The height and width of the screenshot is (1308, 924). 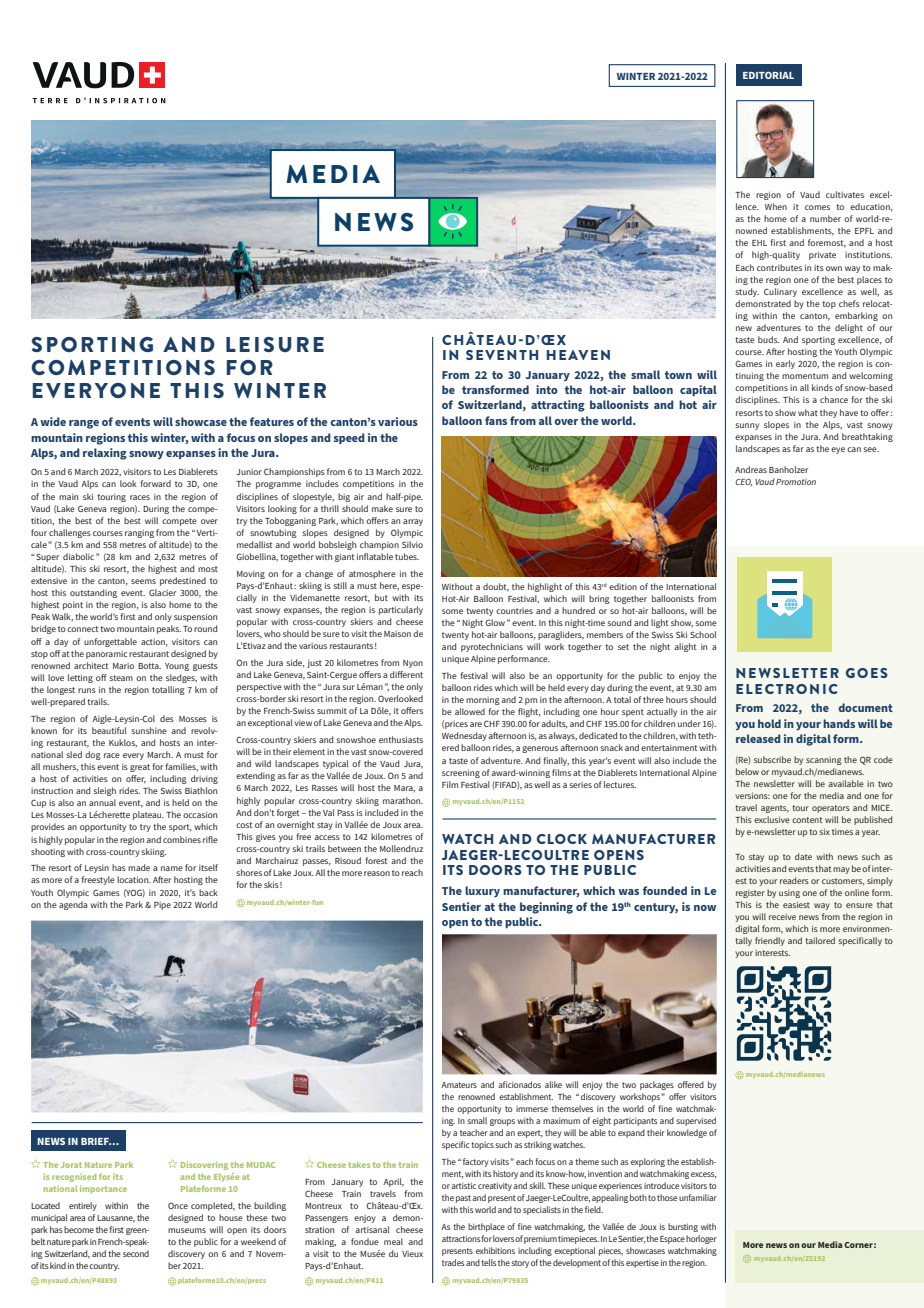 I want to click on Mario, so click(x=123, y=666).
